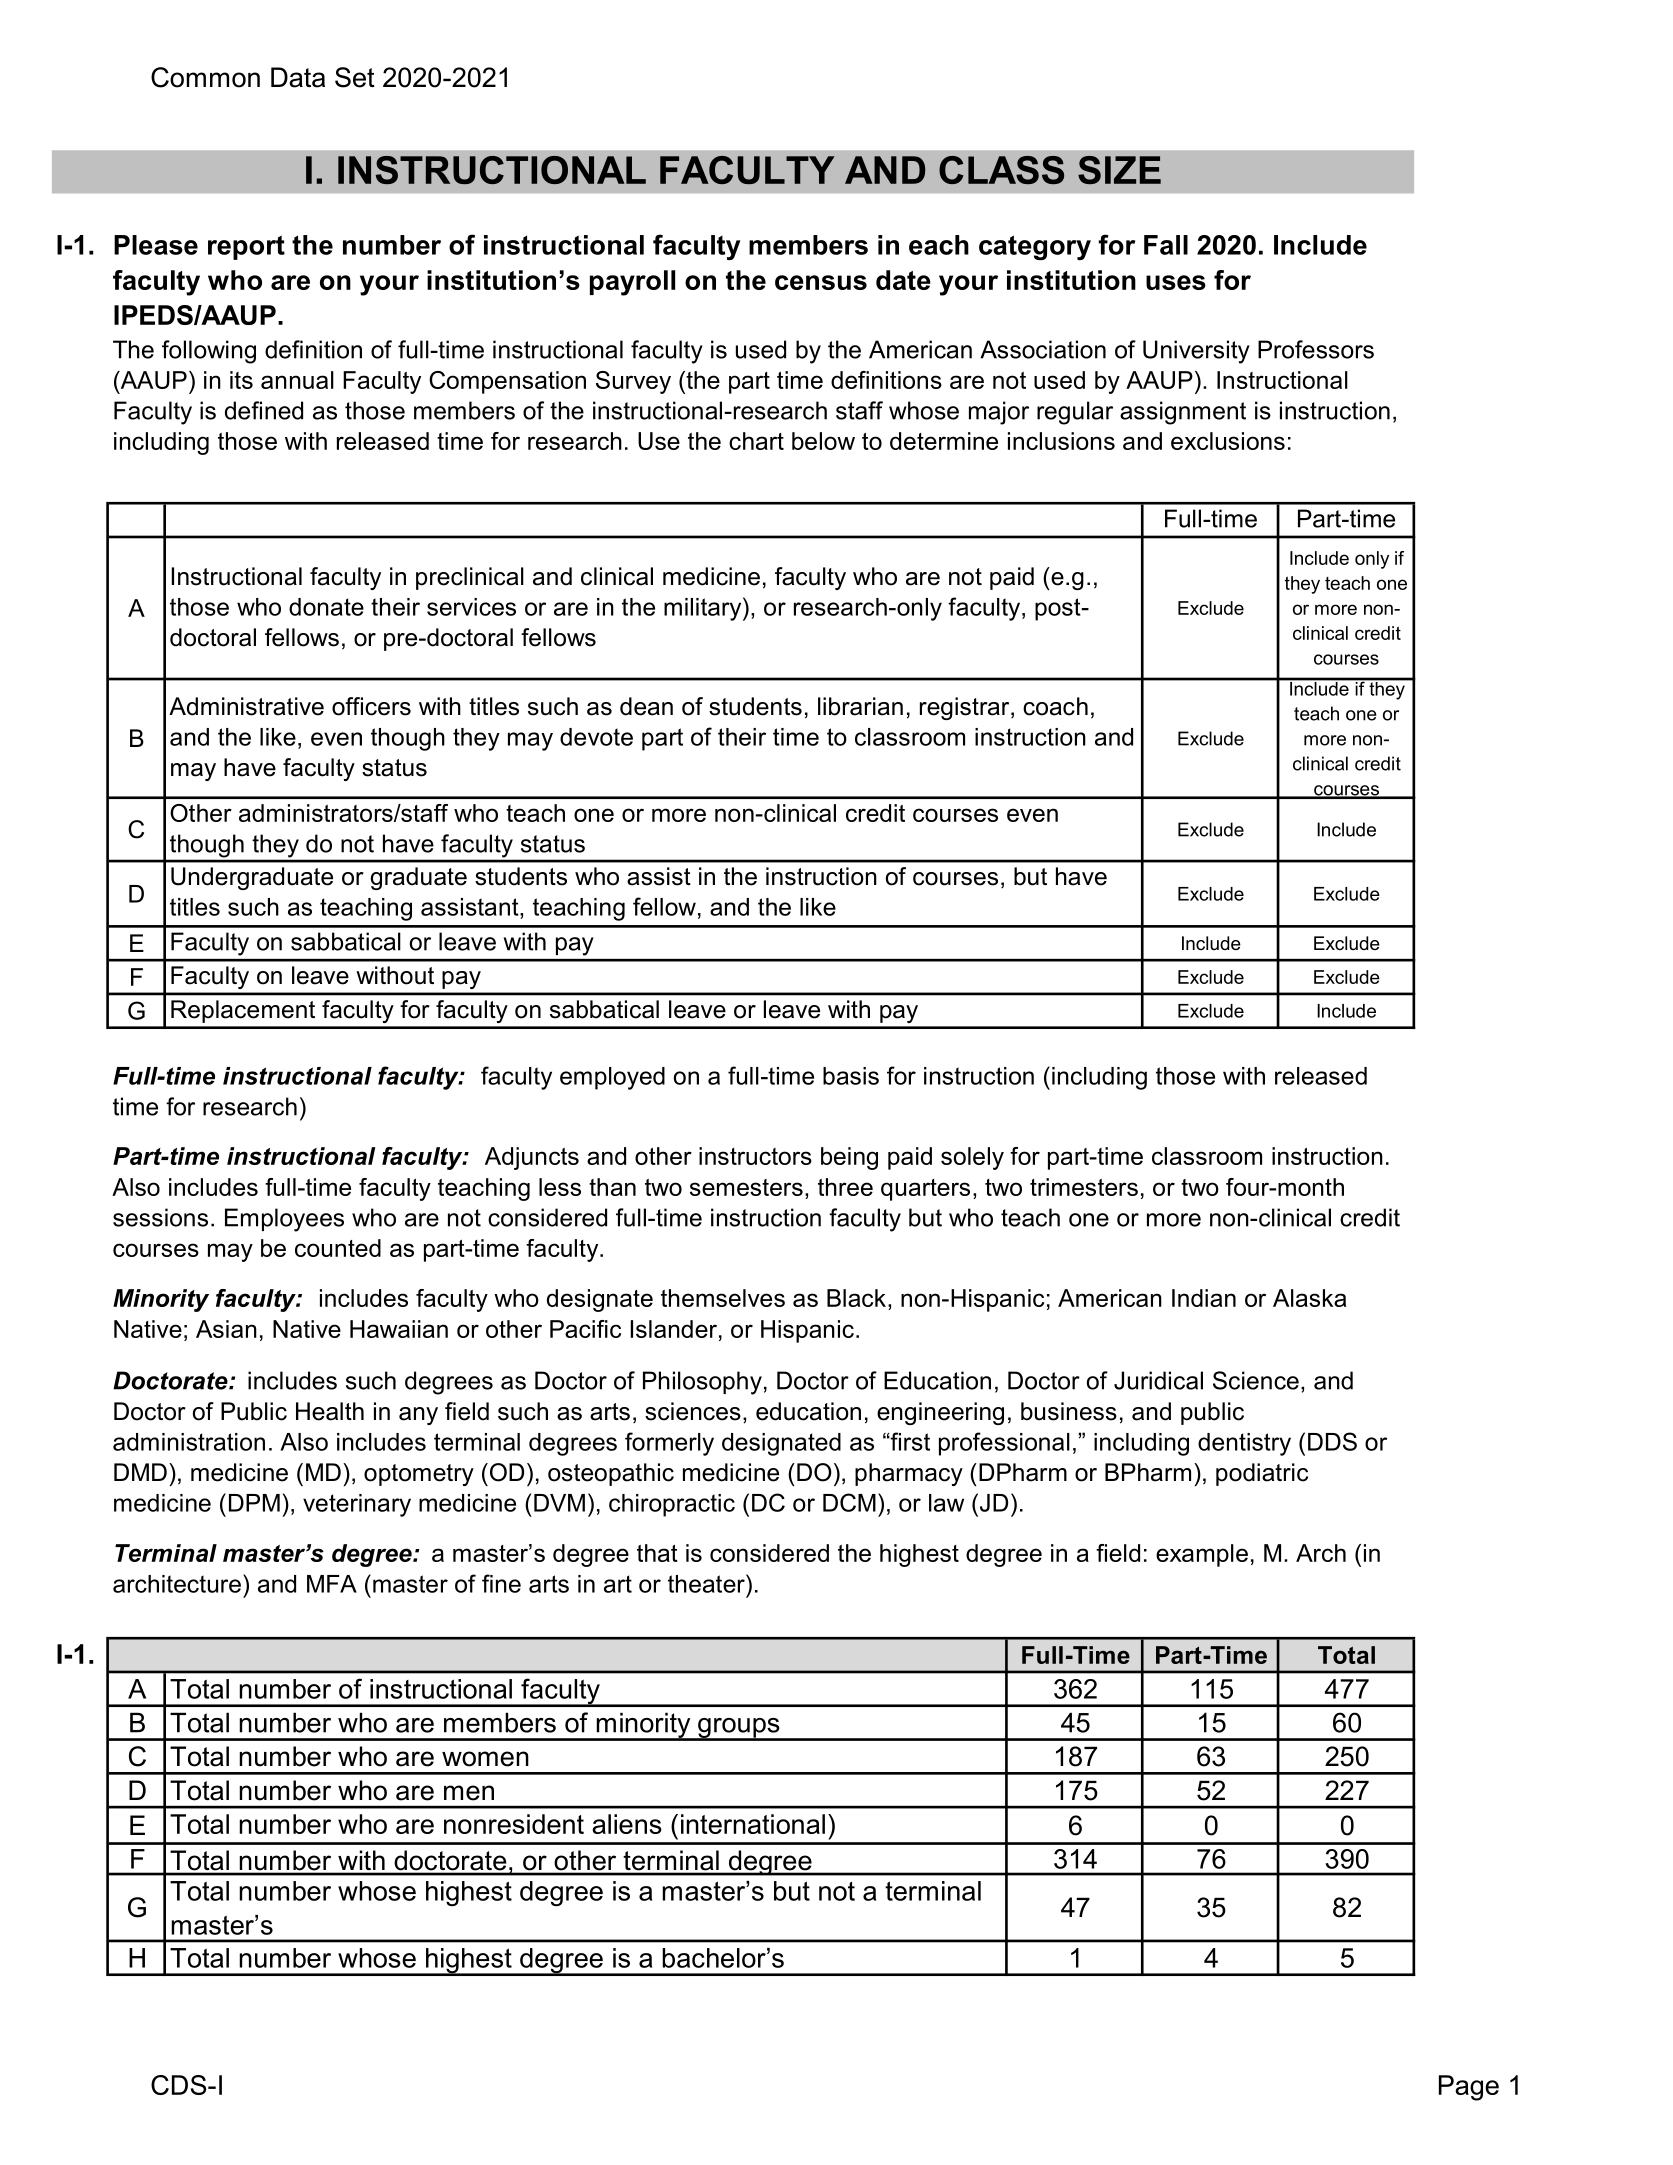 This screenshot has height=2165, width=1673. Describe the element at coordinates (1119, 170) in the screenshot. I see `SIZE` at that location.
